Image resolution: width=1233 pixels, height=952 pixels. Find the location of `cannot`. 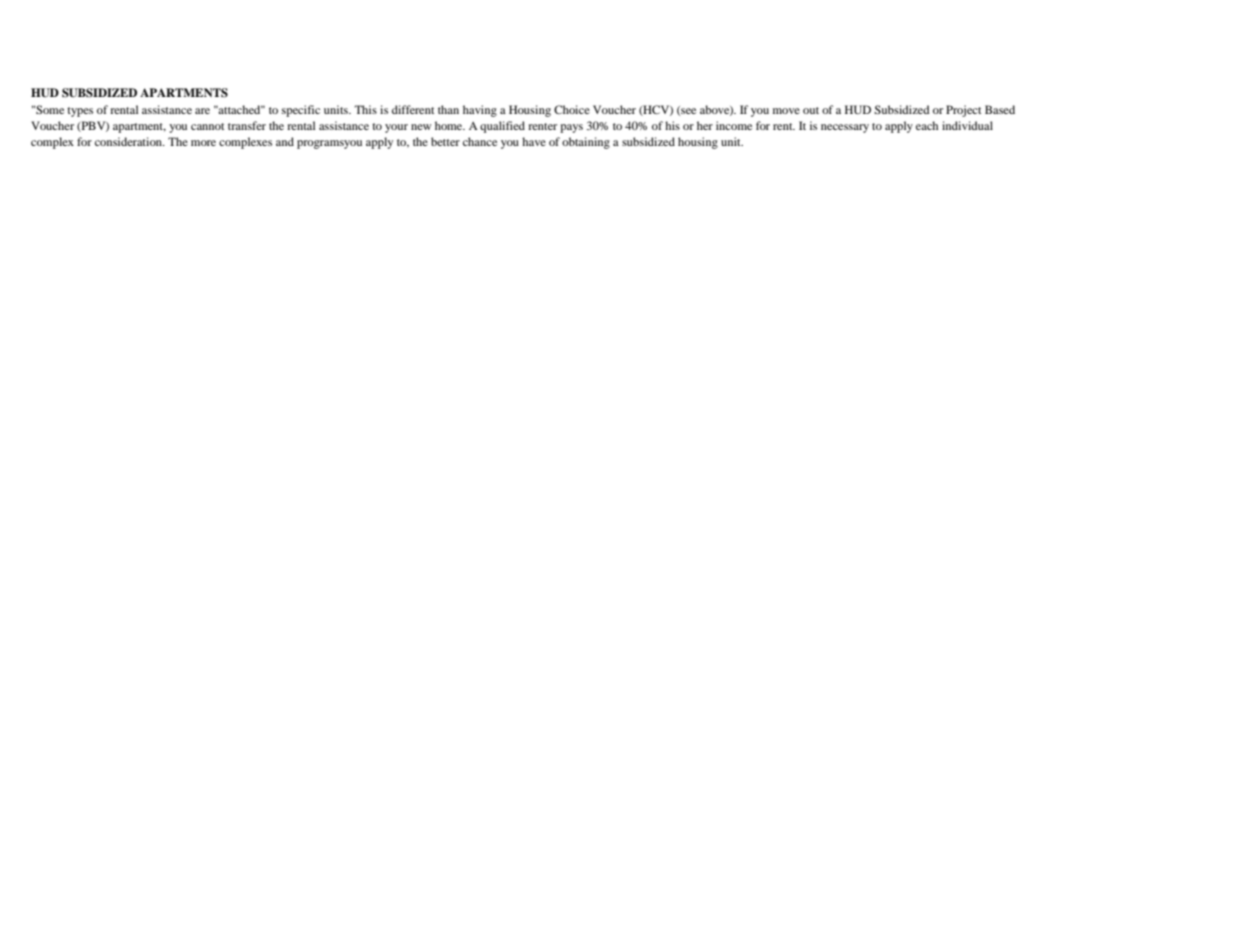

cannot is located at coordinates (207, 126).
